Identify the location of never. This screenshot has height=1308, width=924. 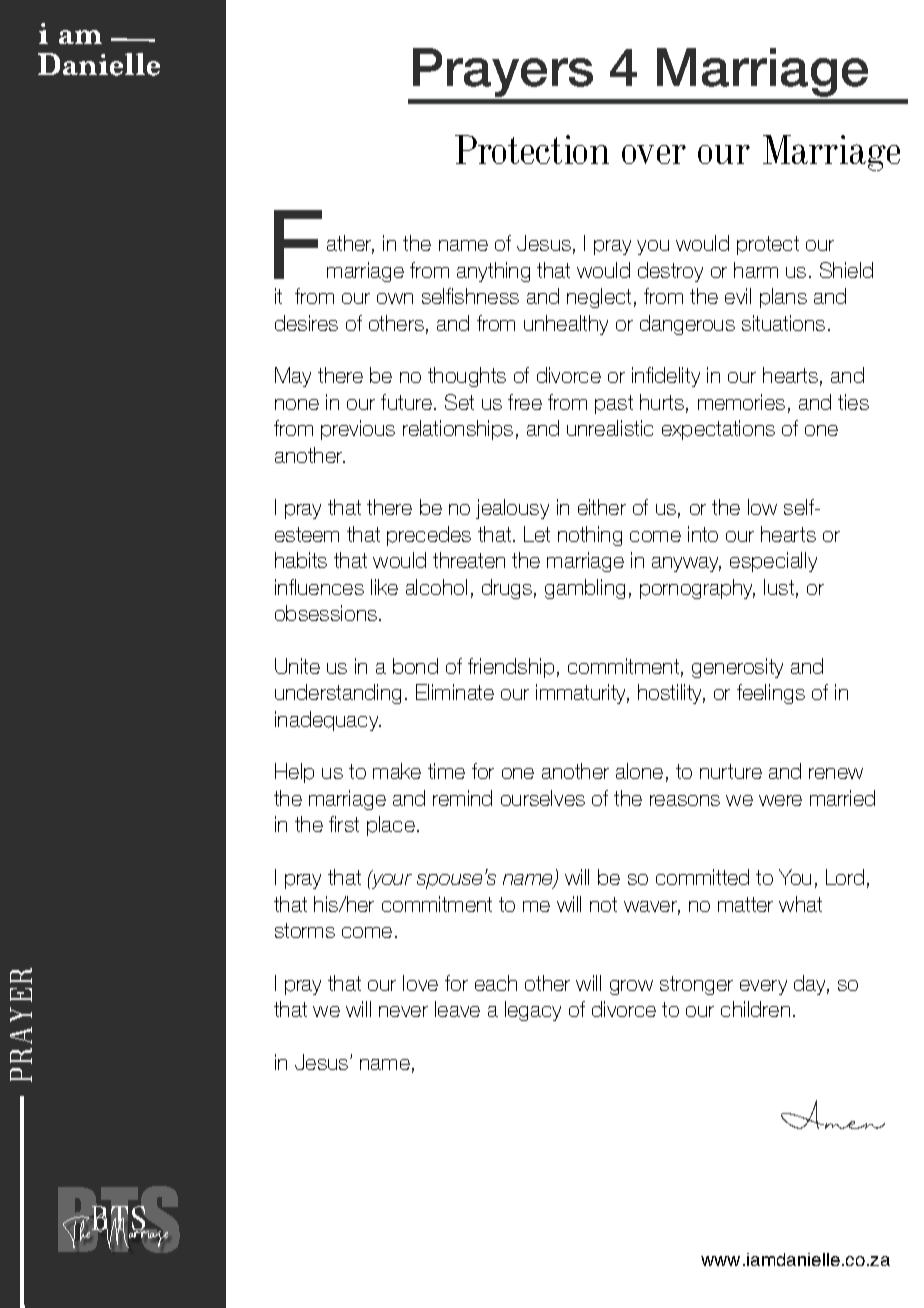
(403, 1011).
